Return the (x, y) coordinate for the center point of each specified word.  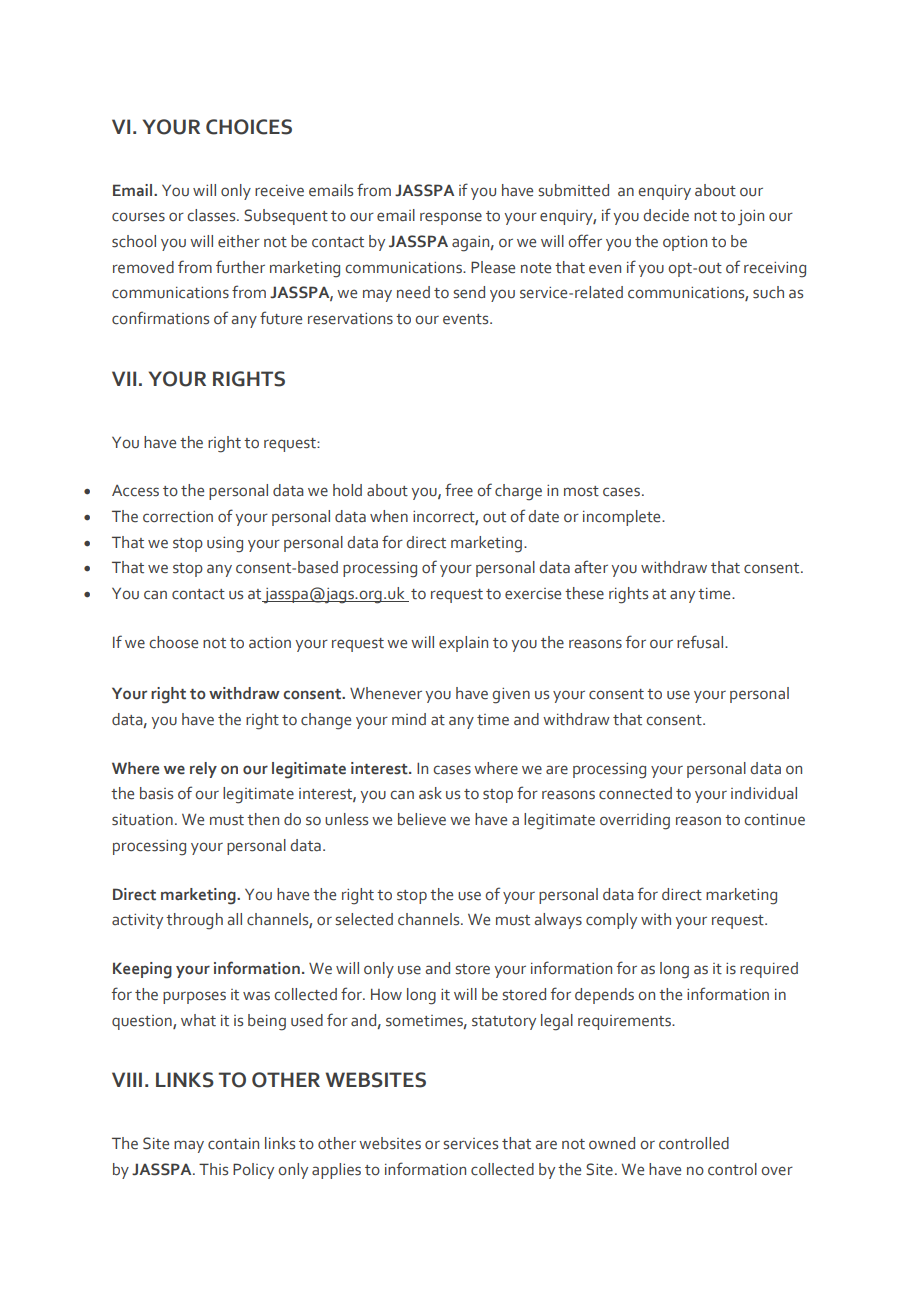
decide (666, 215)
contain (233, 1144)
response (451, 218)
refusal (701, 642)
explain (463, 644)
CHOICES (249, 127)
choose (173, 642)
